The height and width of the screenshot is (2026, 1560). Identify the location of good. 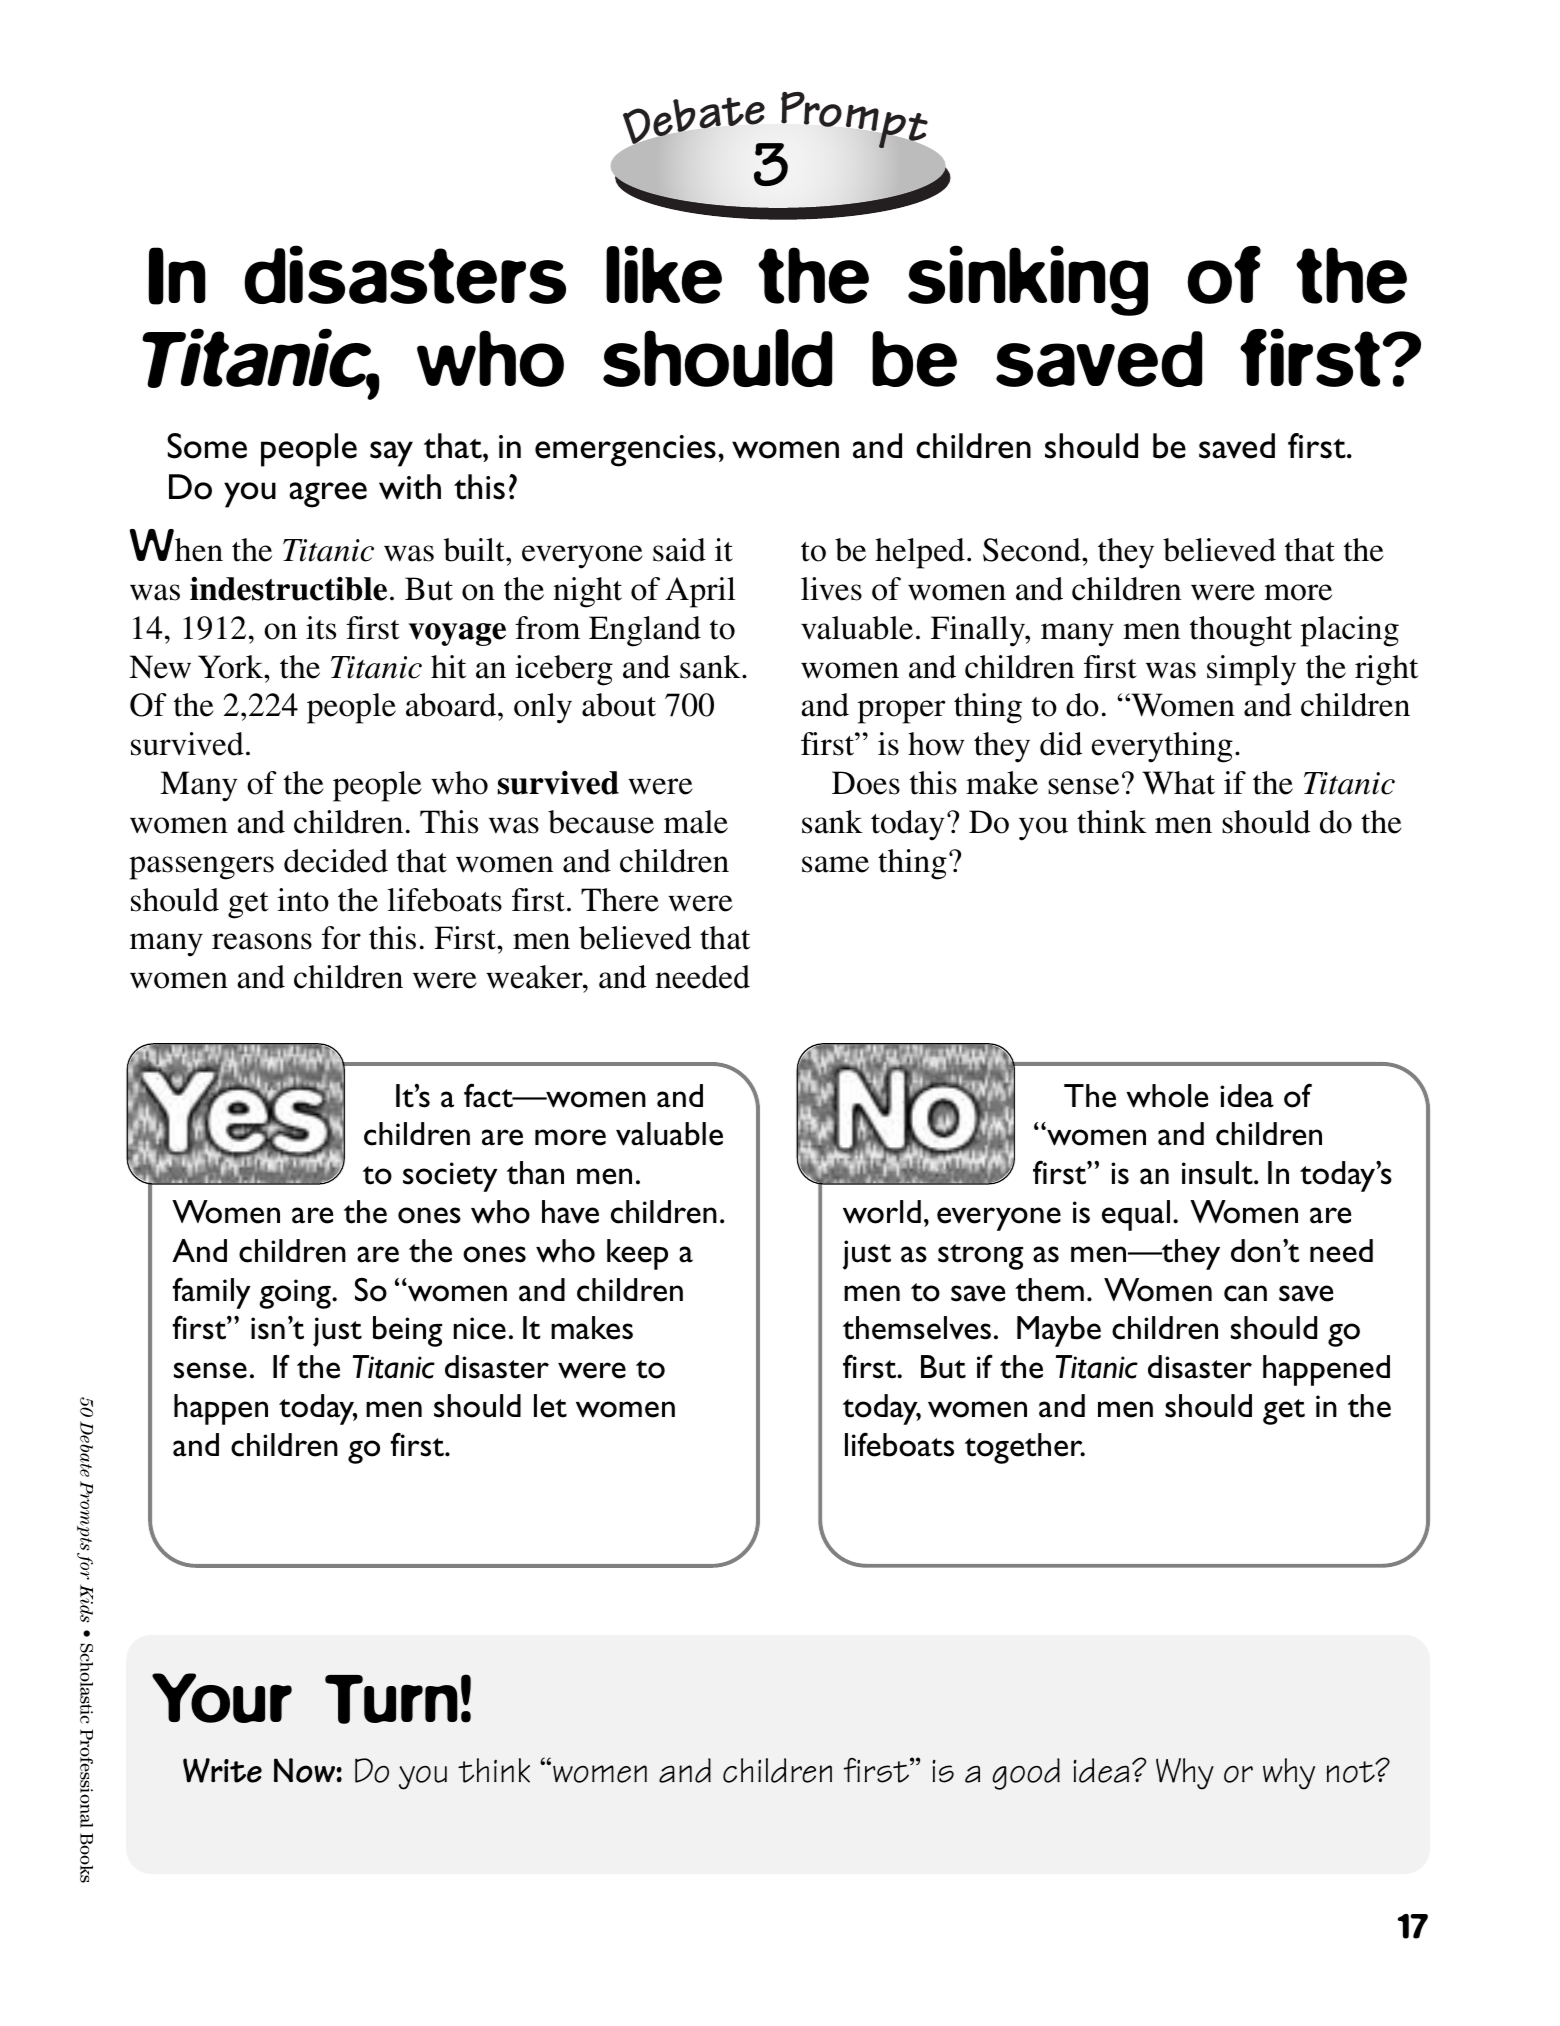
(1026, 1774).
